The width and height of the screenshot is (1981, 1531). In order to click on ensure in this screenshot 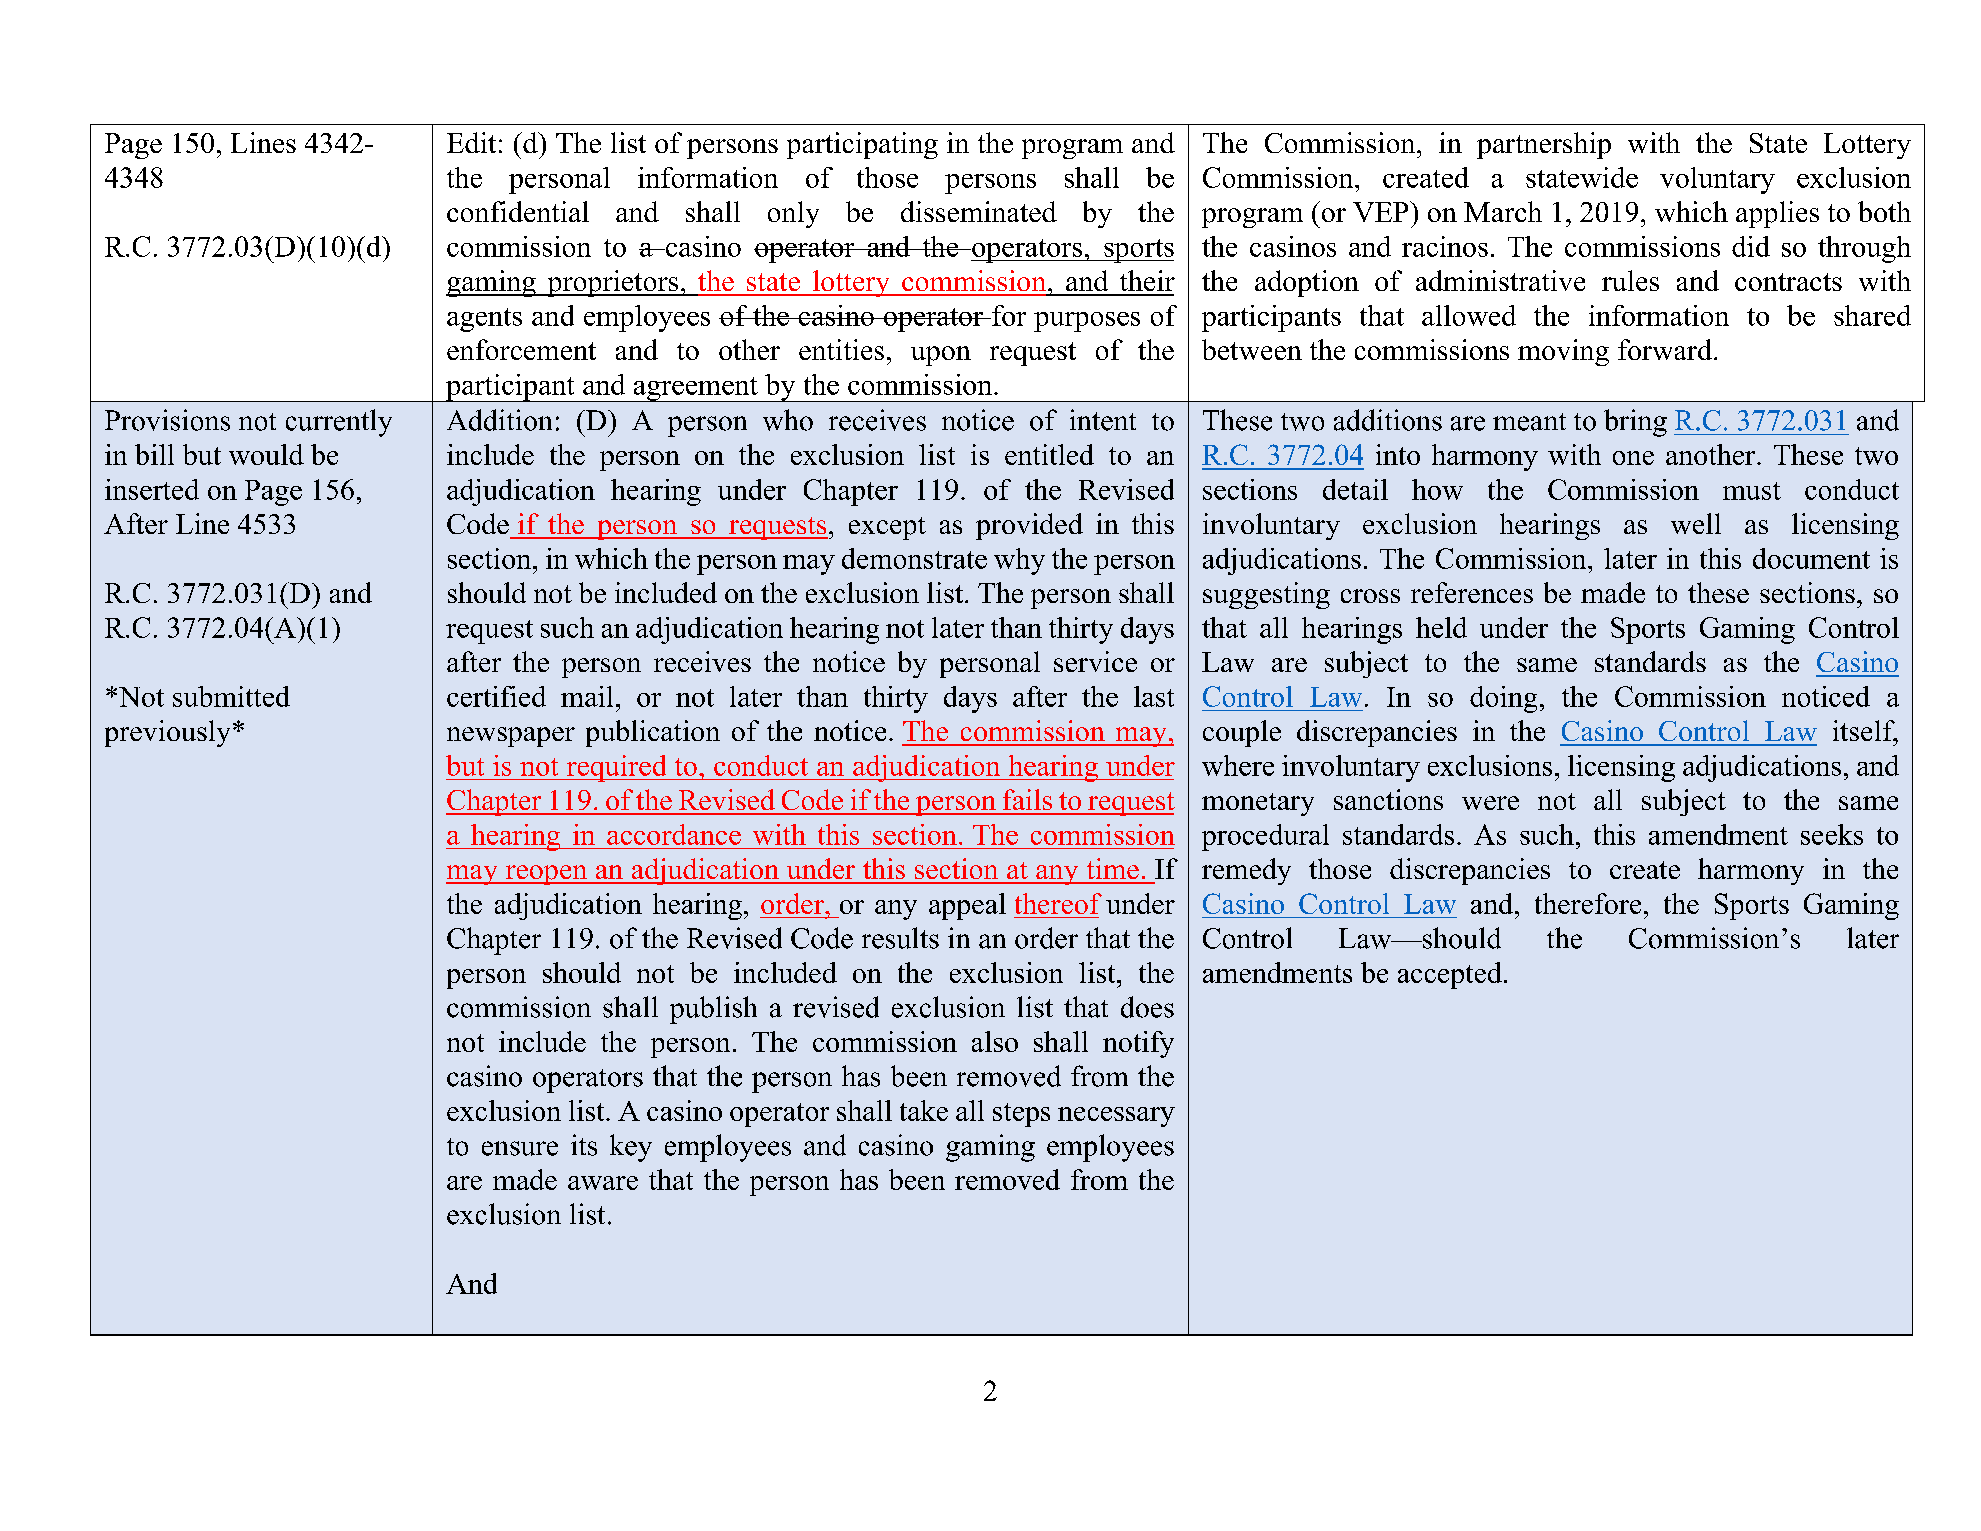, I will do `click(520, 1148)`.
